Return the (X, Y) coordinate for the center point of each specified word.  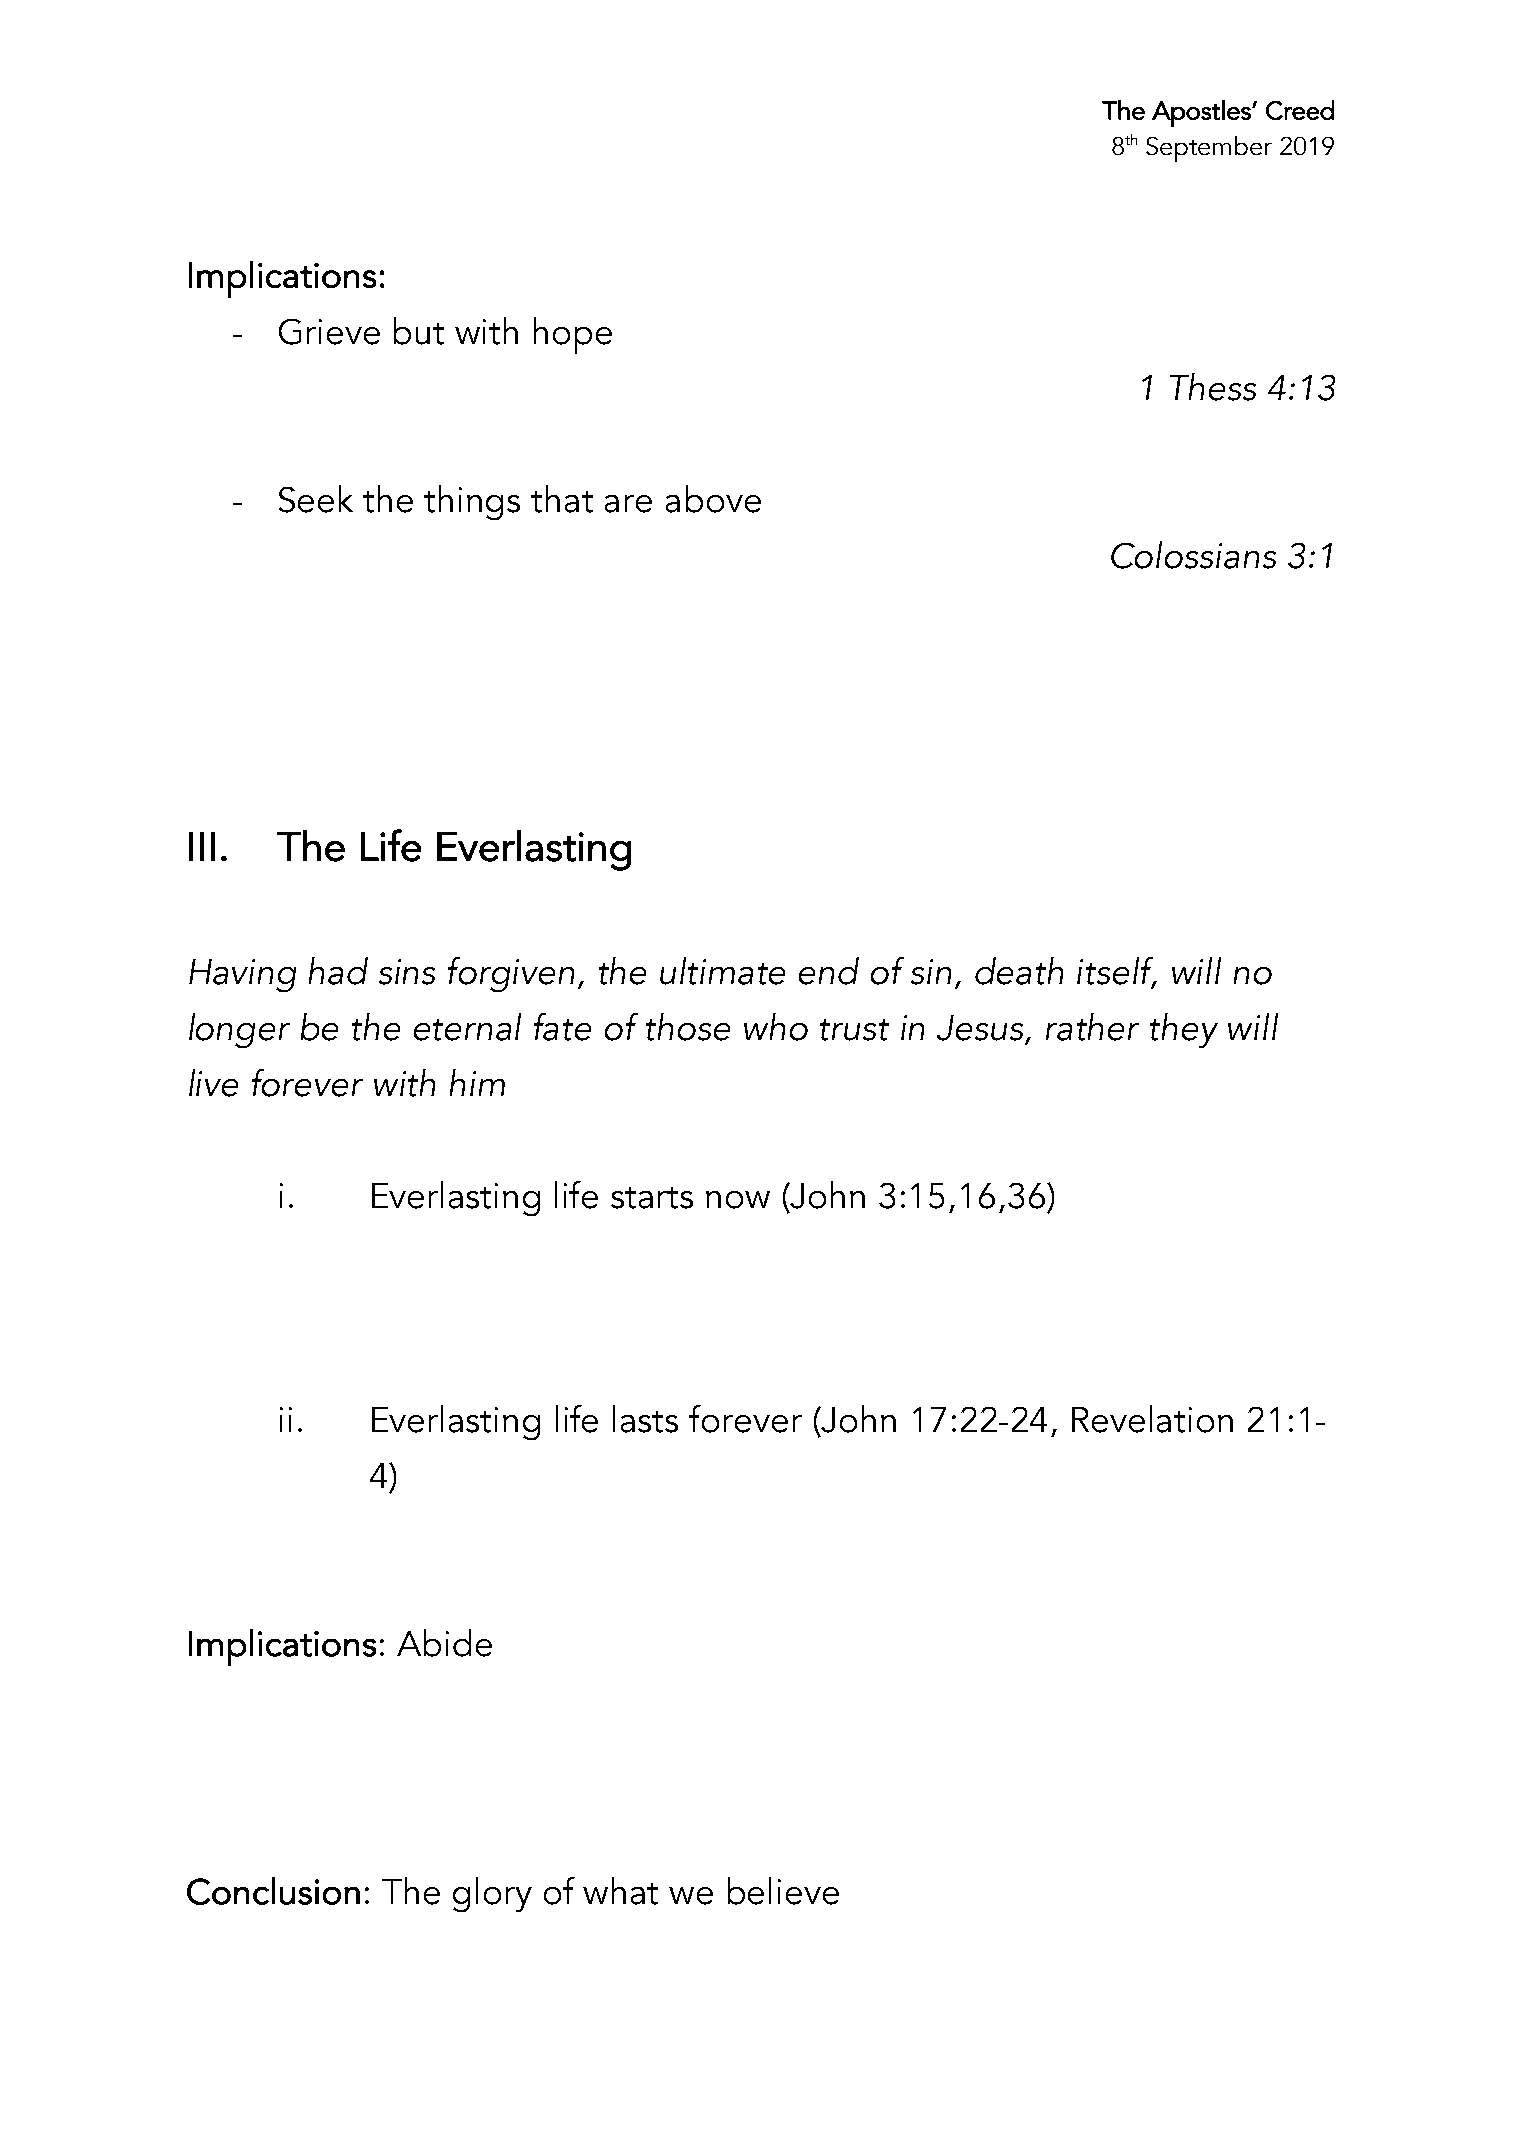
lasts (645, 1419)
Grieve (329, 332)
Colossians (1193, 555)
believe (783, 1891)
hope (573, 335)
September (1209, 149)
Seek (316, 499)
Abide (444, 1643)
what (620, 1891)
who (776, 1027)
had (338, 971)
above (713, 499)
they (1184, 1030)
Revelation (1152, 1419)
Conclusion (273, 1891)
